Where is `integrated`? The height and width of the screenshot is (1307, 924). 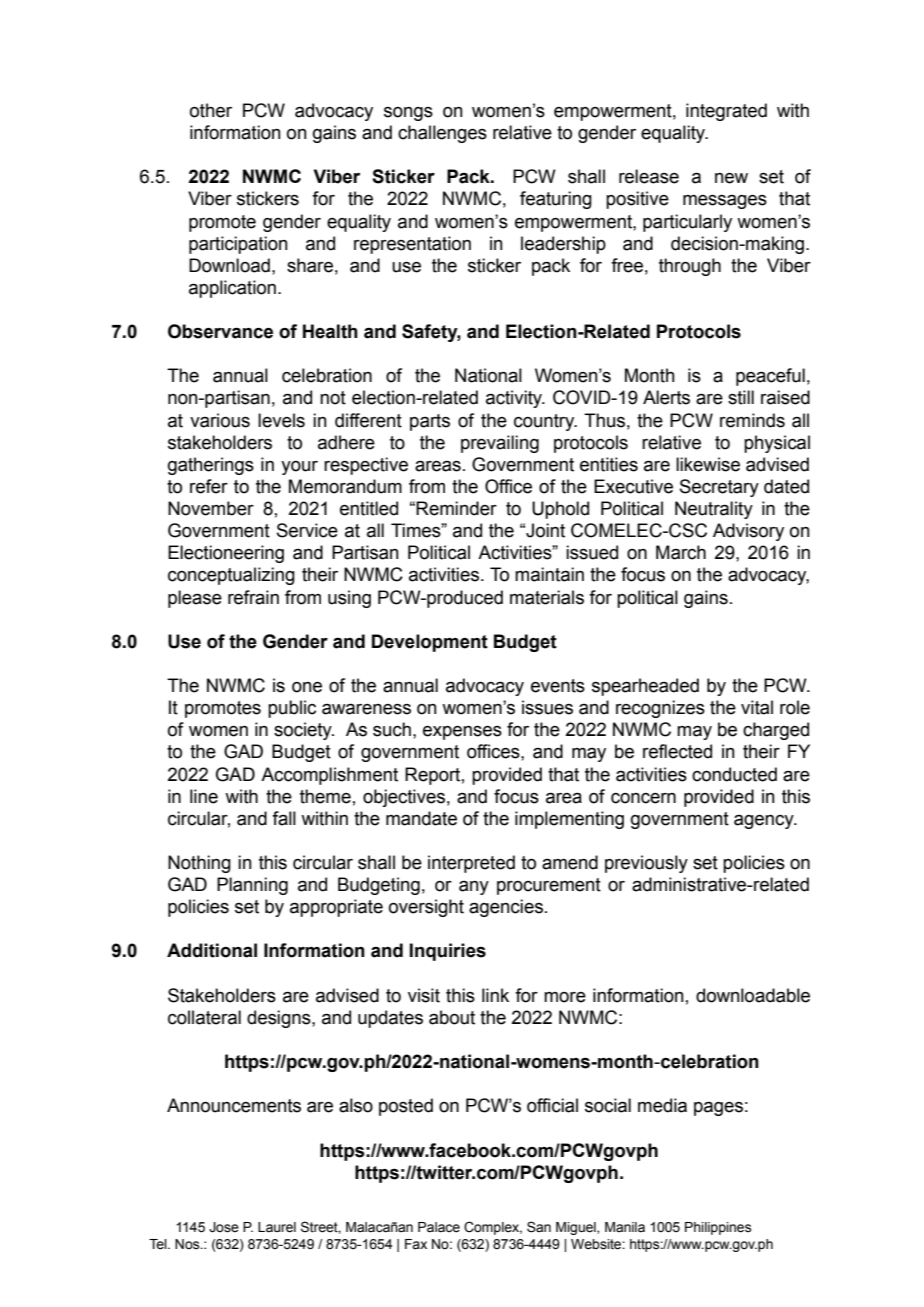 integrated is located at coordinates (726, 112).
